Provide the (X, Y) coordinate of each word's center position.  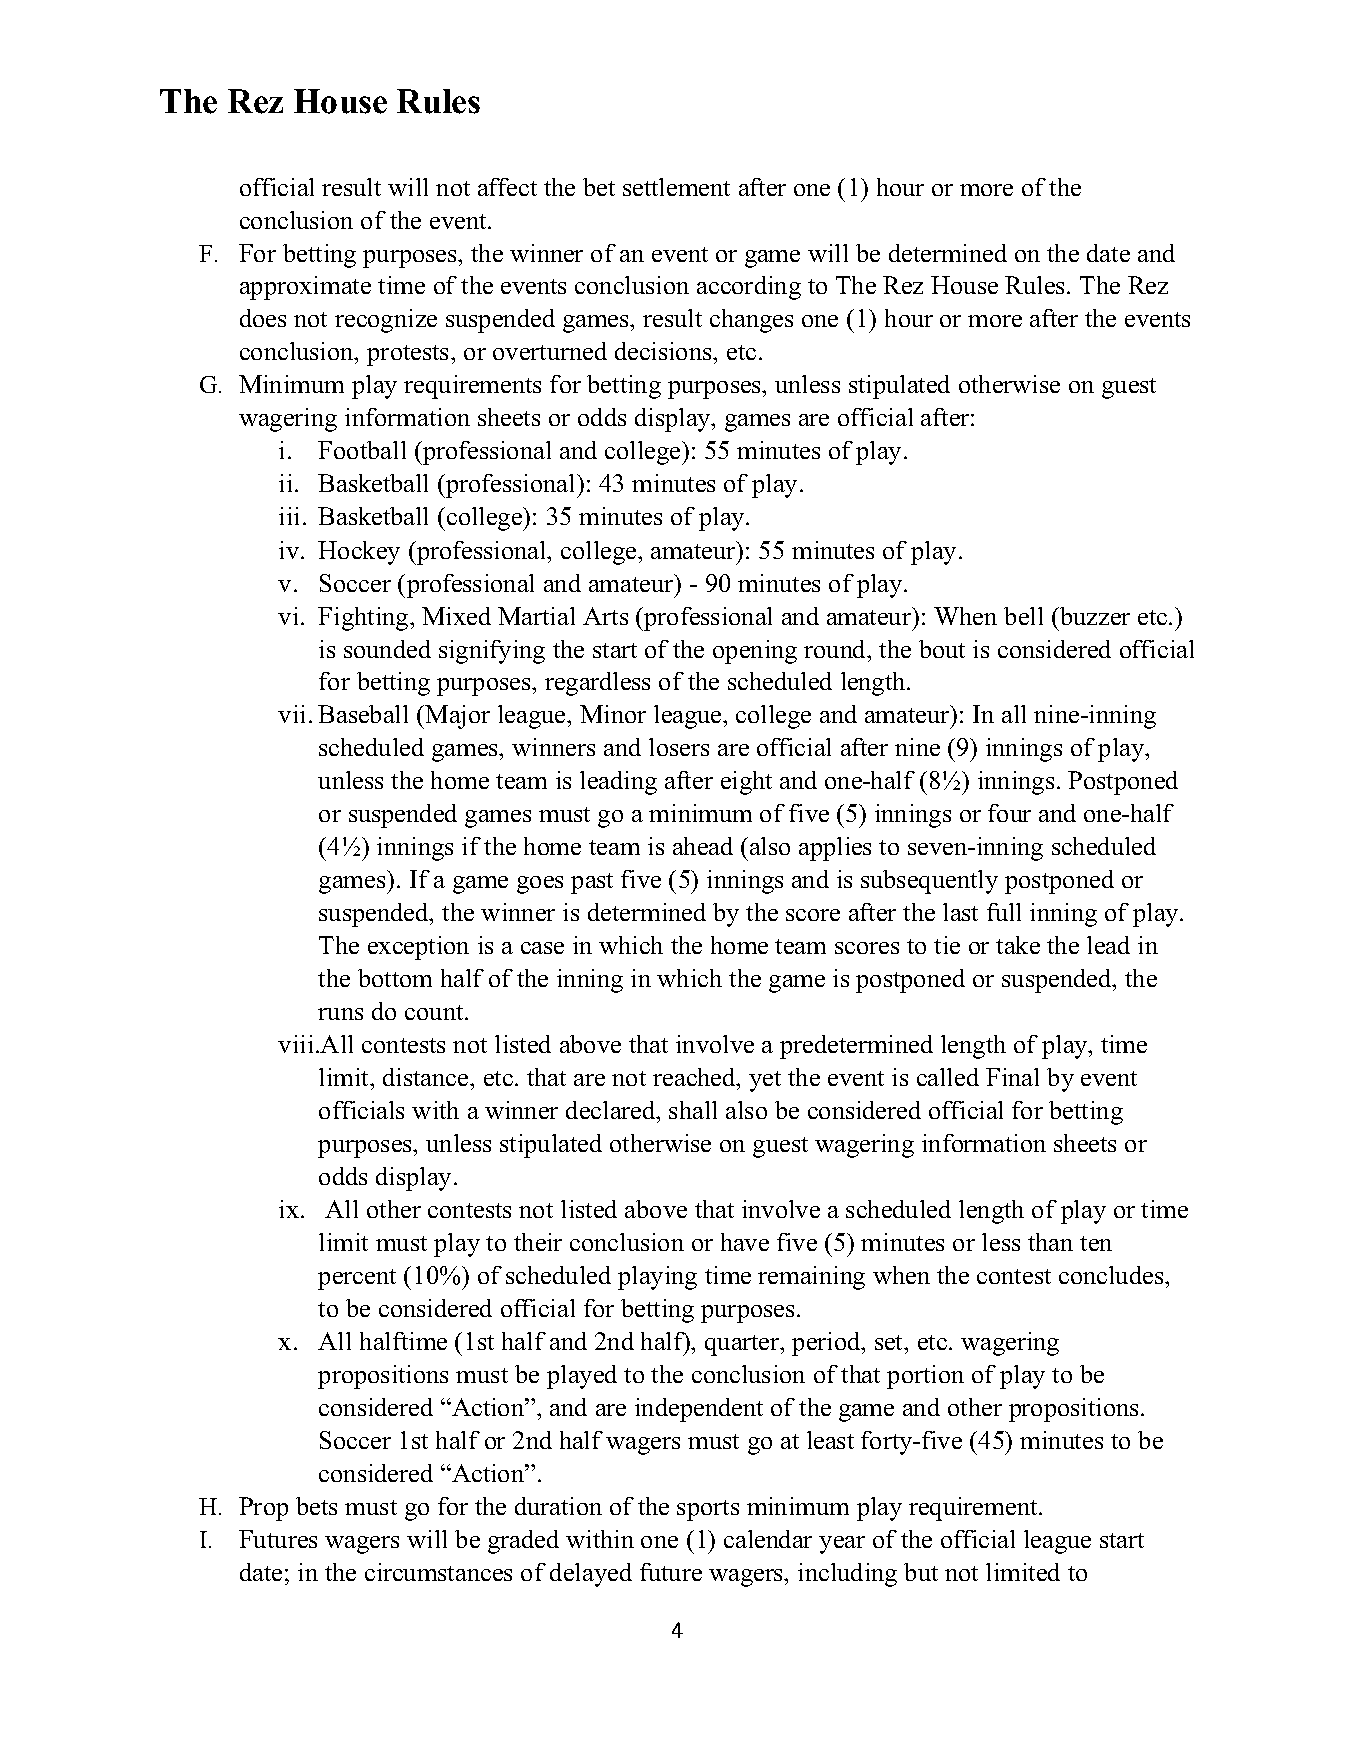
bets (316, 1506)
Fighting (364, 619)
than (1050, 1242)
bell (1023, 616)
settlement (676, 187)
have (745, 1242)
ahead (703, 846)
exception (418, 948)
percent (357, 1279)
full (1004, 912)
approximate (305, 288)
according (749, 288)
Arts (605, 616)
